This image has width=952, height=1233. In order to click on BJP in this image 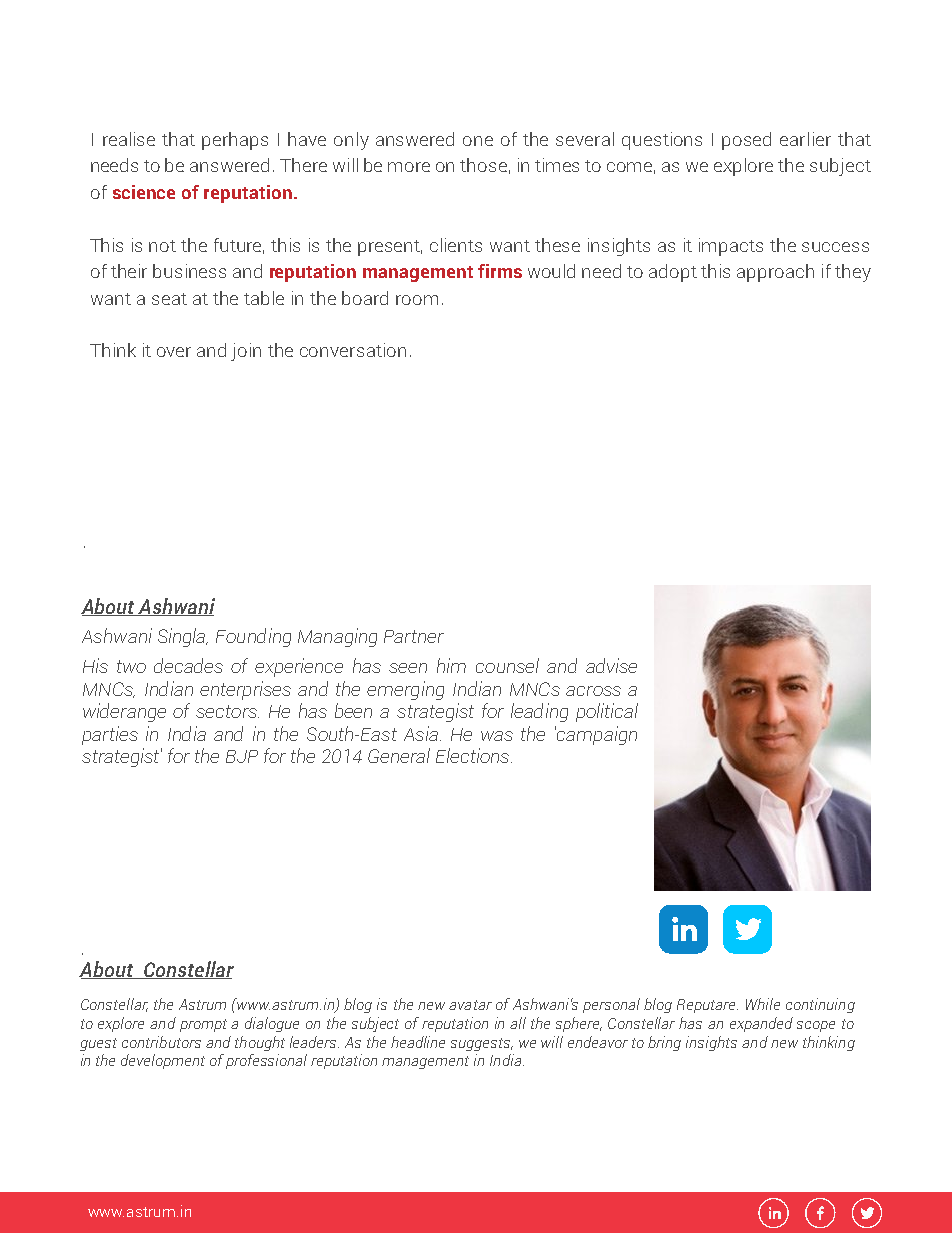, I will do `click(242, 756)`.
